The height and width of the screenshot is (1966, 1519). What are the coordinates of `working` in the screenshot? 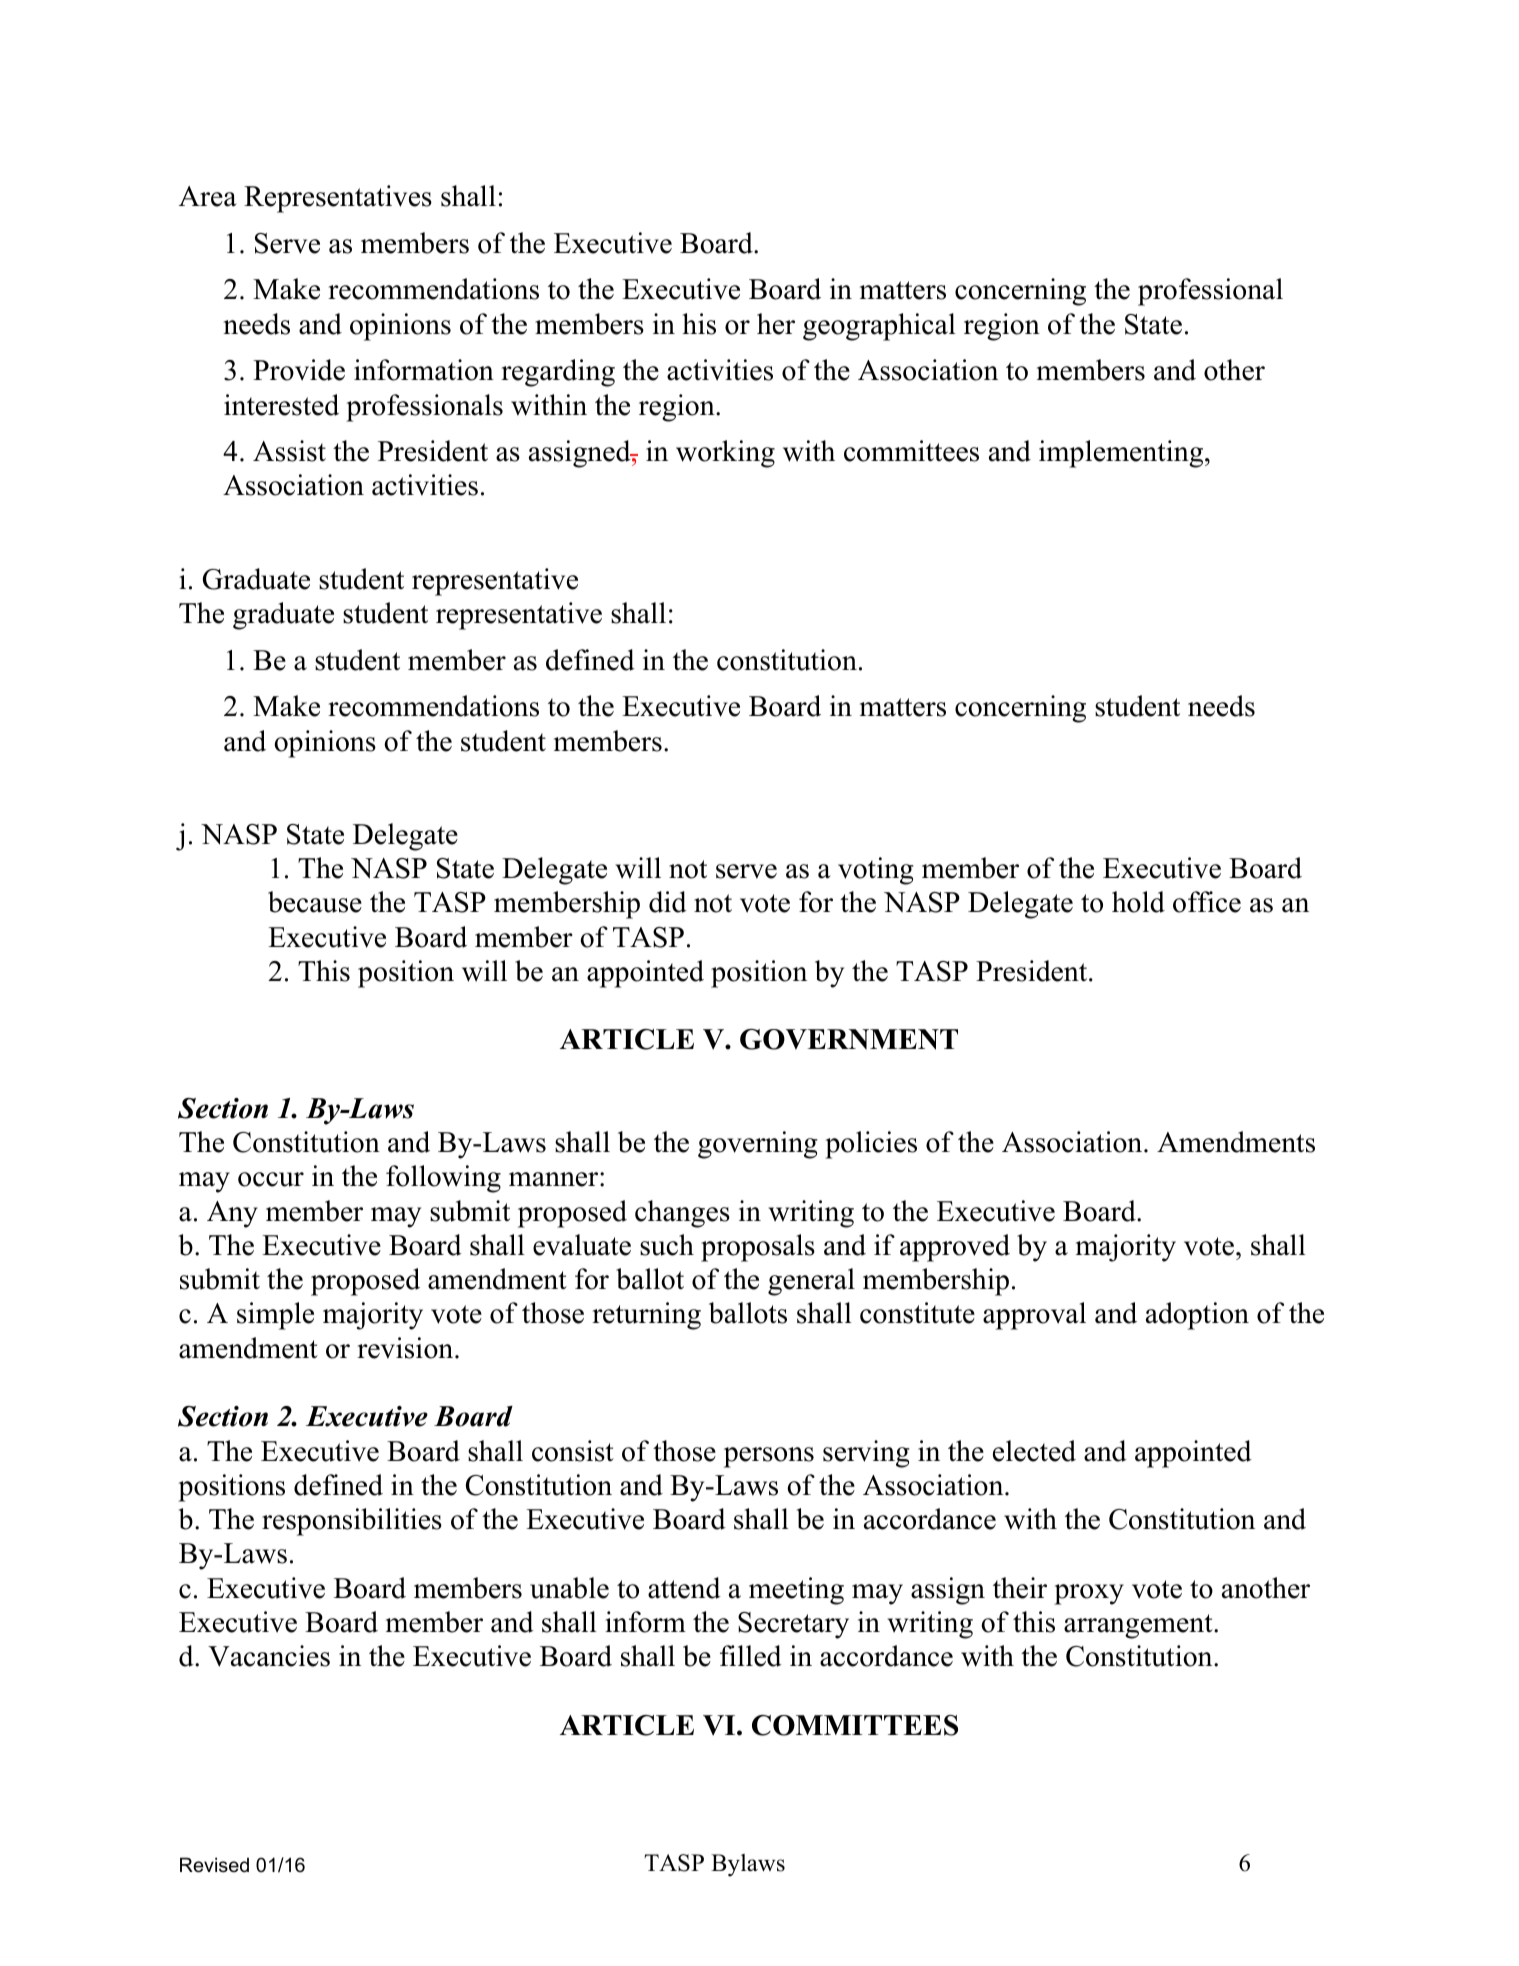 It's located at (725, 454).
